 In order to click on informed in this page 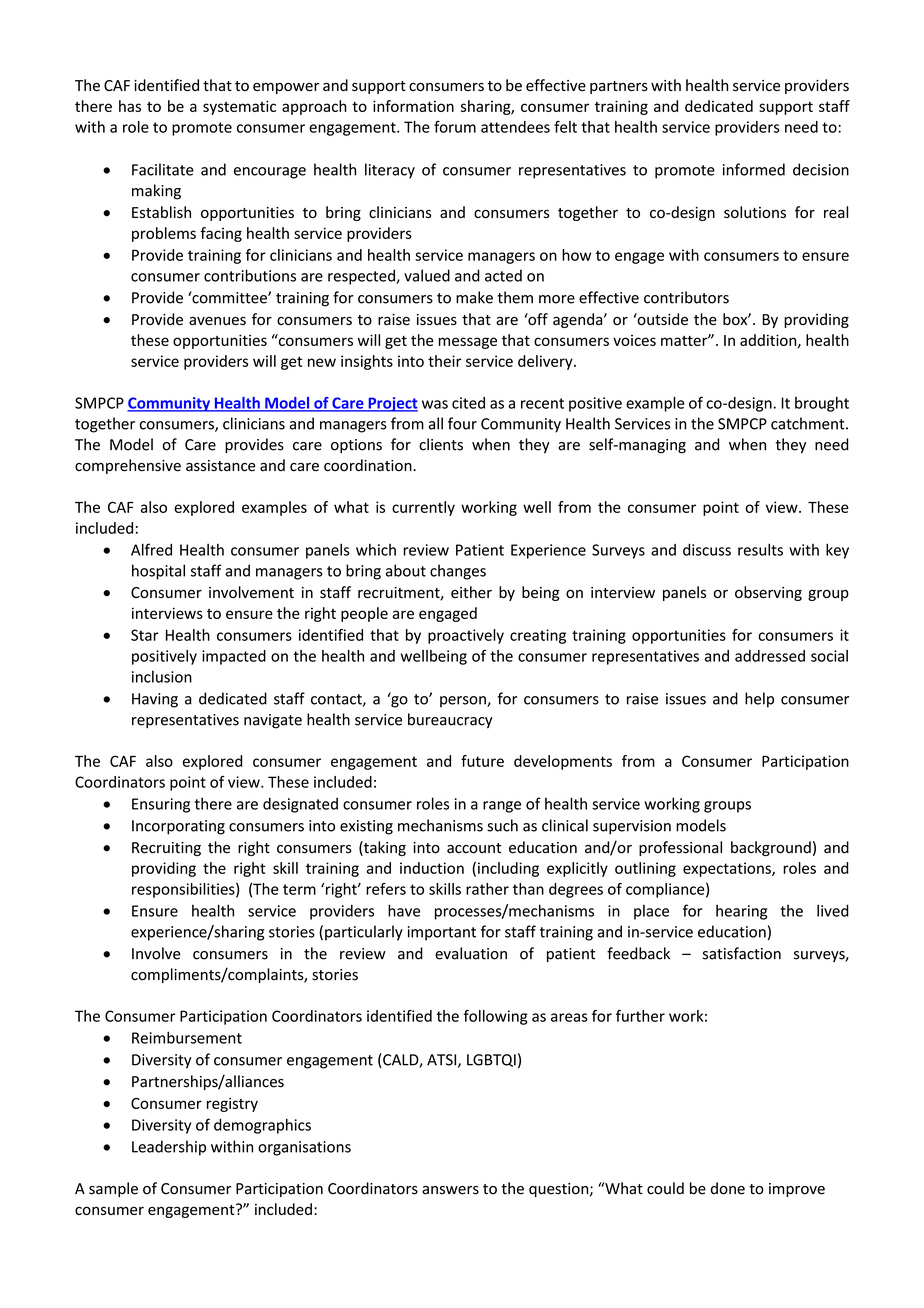, I will do `click(754, 169)`.
